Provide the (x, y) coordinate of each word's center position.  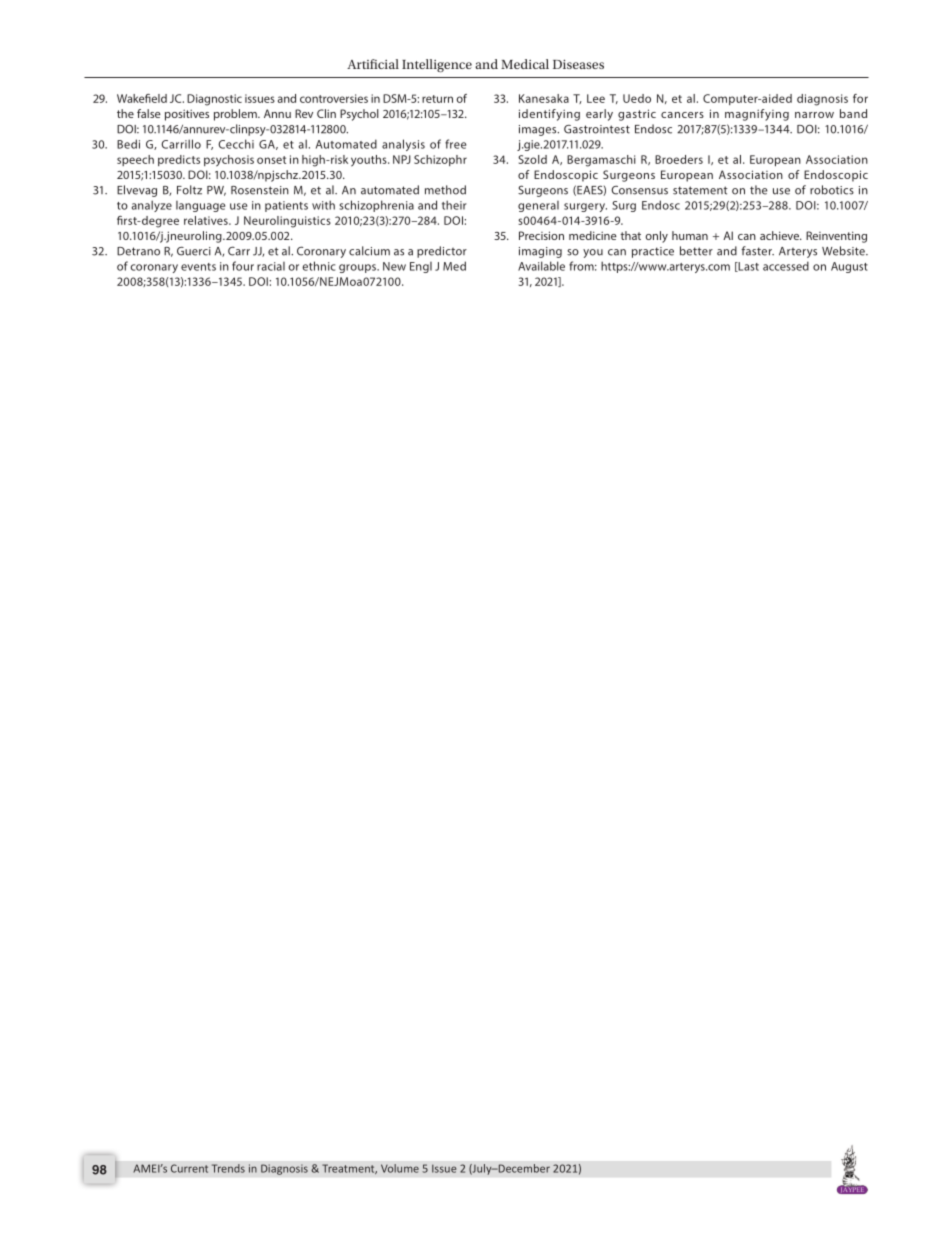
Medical (525, 64)
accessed (786, 266)
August (849, 267)
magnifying (757, 115)
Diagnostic (214, 100)
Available (541, 266)
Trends (228, 1168)
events (198, 267)
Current (189, 1168)
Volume (400, 1168)
